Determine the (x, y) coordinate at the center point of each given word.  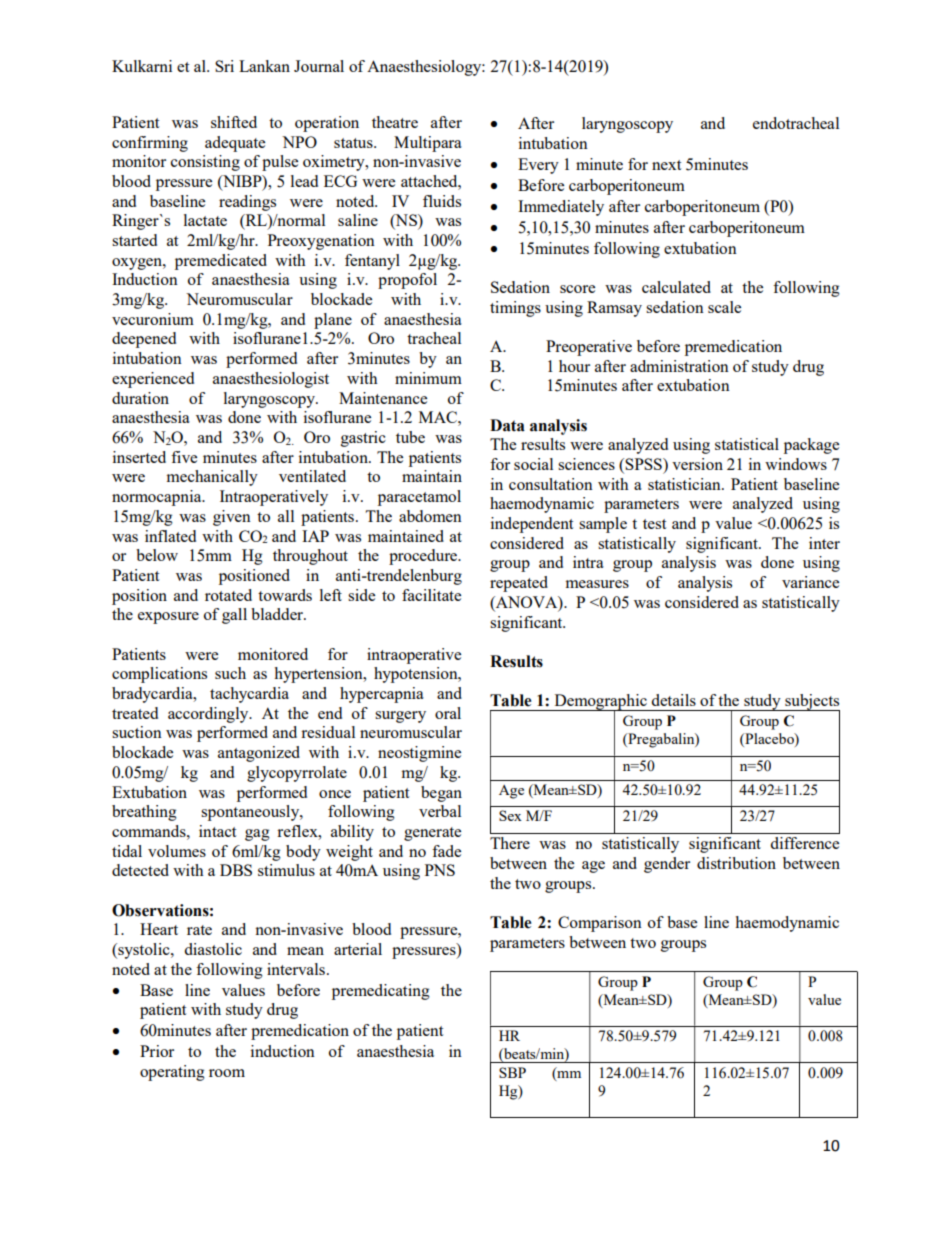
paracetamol (419, 498)
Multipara (428, 144)
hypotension (417, 675)
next (666, 165)
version (697, 464)
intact (217, 831)
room (227, 1073)
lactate (205, 220)
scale (724, 307)
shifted (234, 122)
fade (446, 851)
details (673, 700)
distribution (736, 863)
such (230, 673)
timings (515, 309)
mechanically (212, 478)
